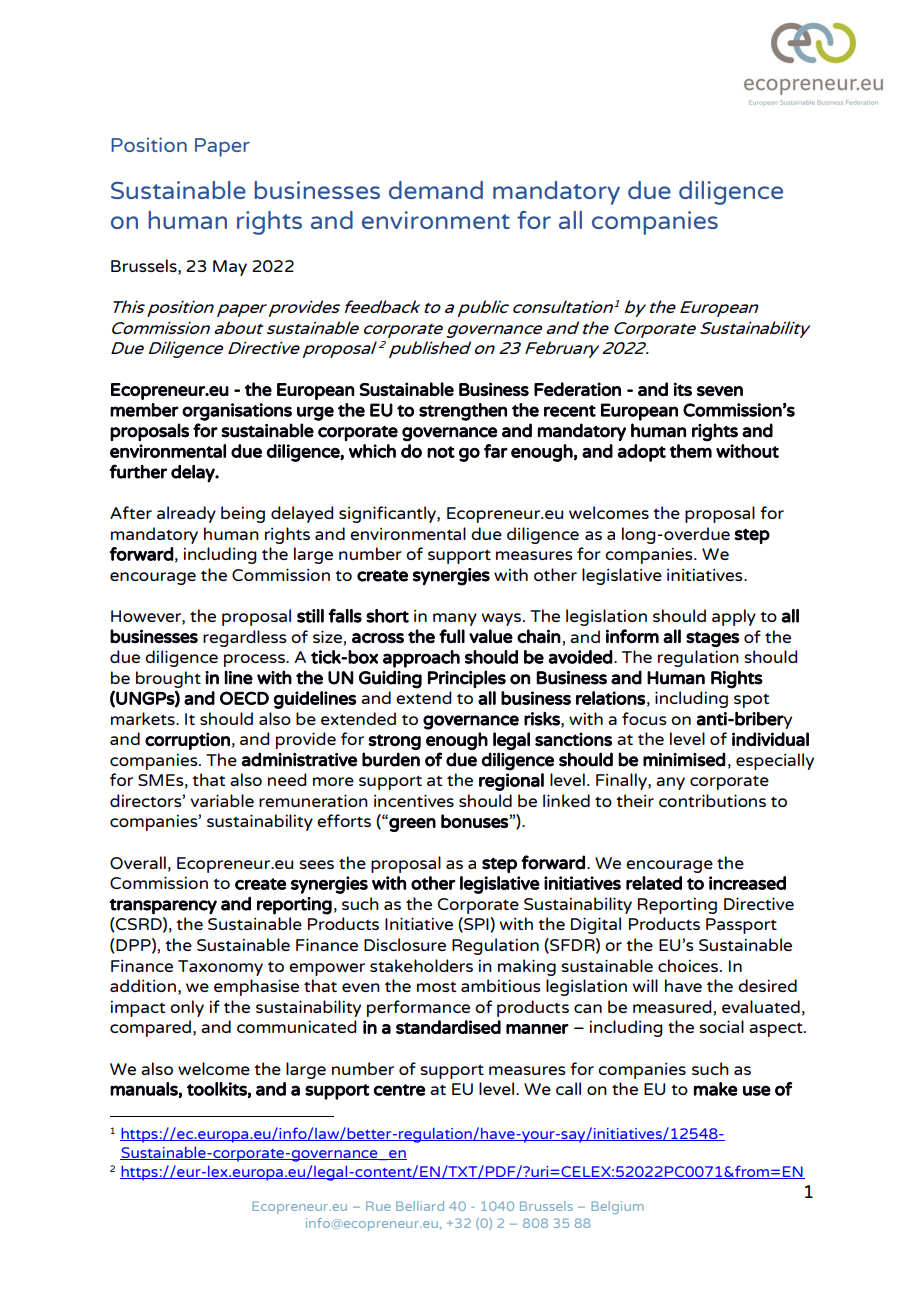 This document has height=1308, width=924. I want to click on spot, so click(751, 701).
